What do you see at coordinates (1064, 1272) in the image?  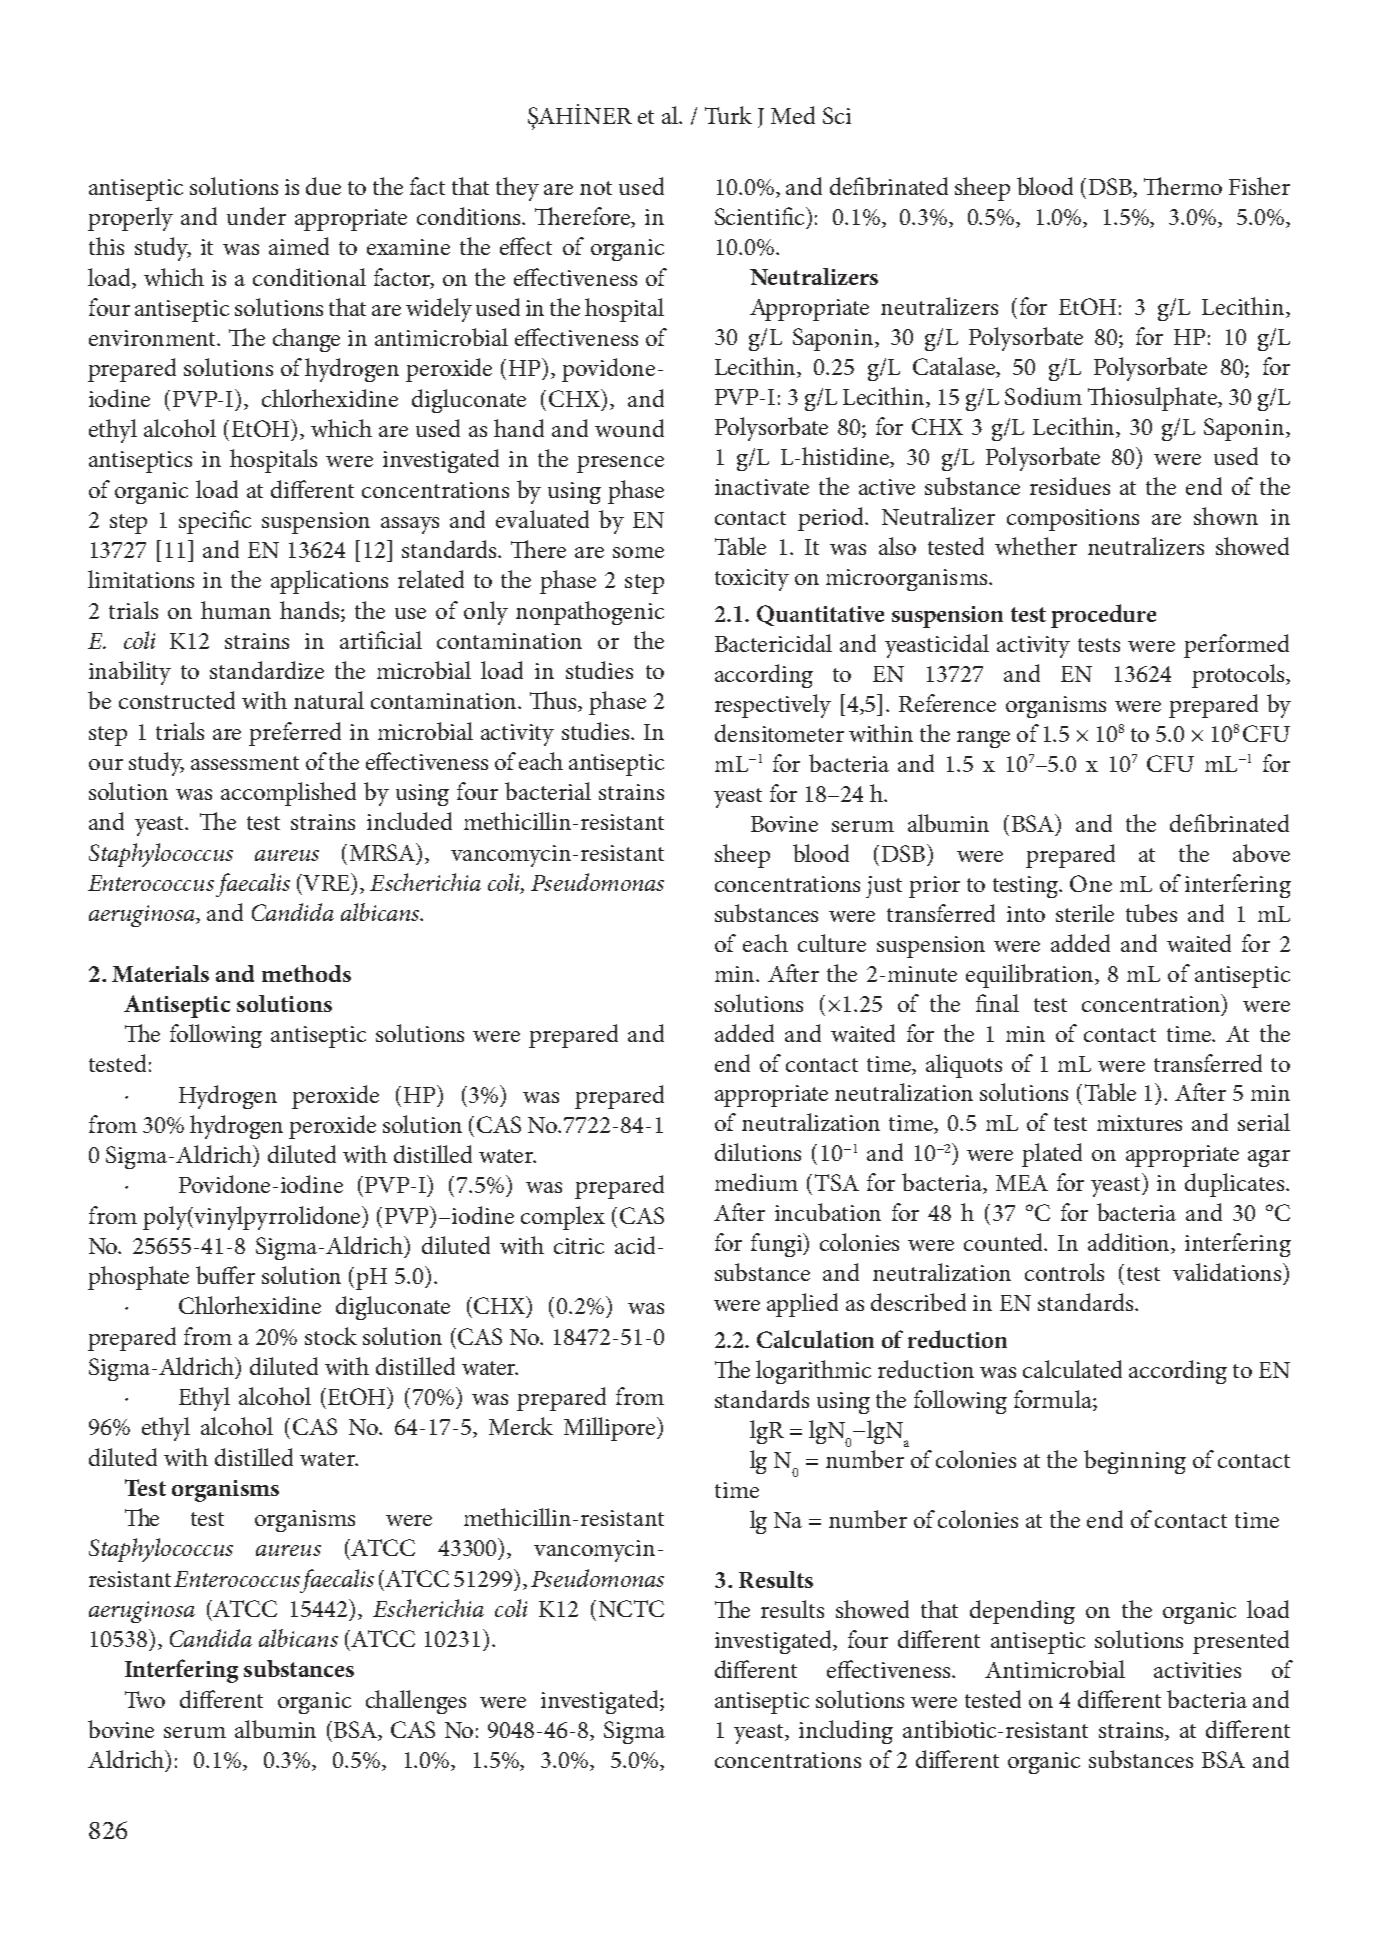 I see `controls` at bounding box center [1064, 1272].
